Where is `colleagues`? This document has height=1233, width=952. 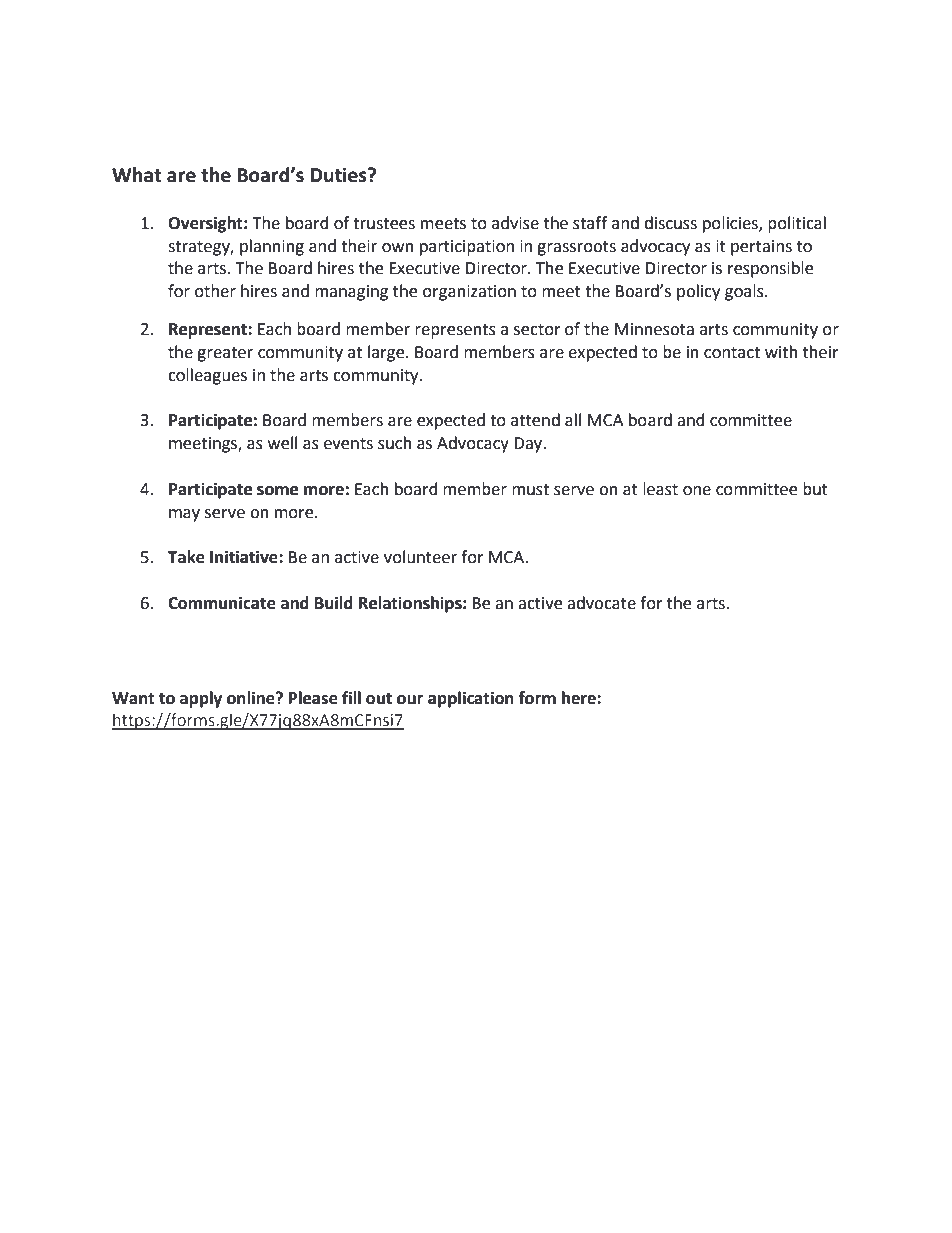
colleagues is located at coordinates (207, 376).
